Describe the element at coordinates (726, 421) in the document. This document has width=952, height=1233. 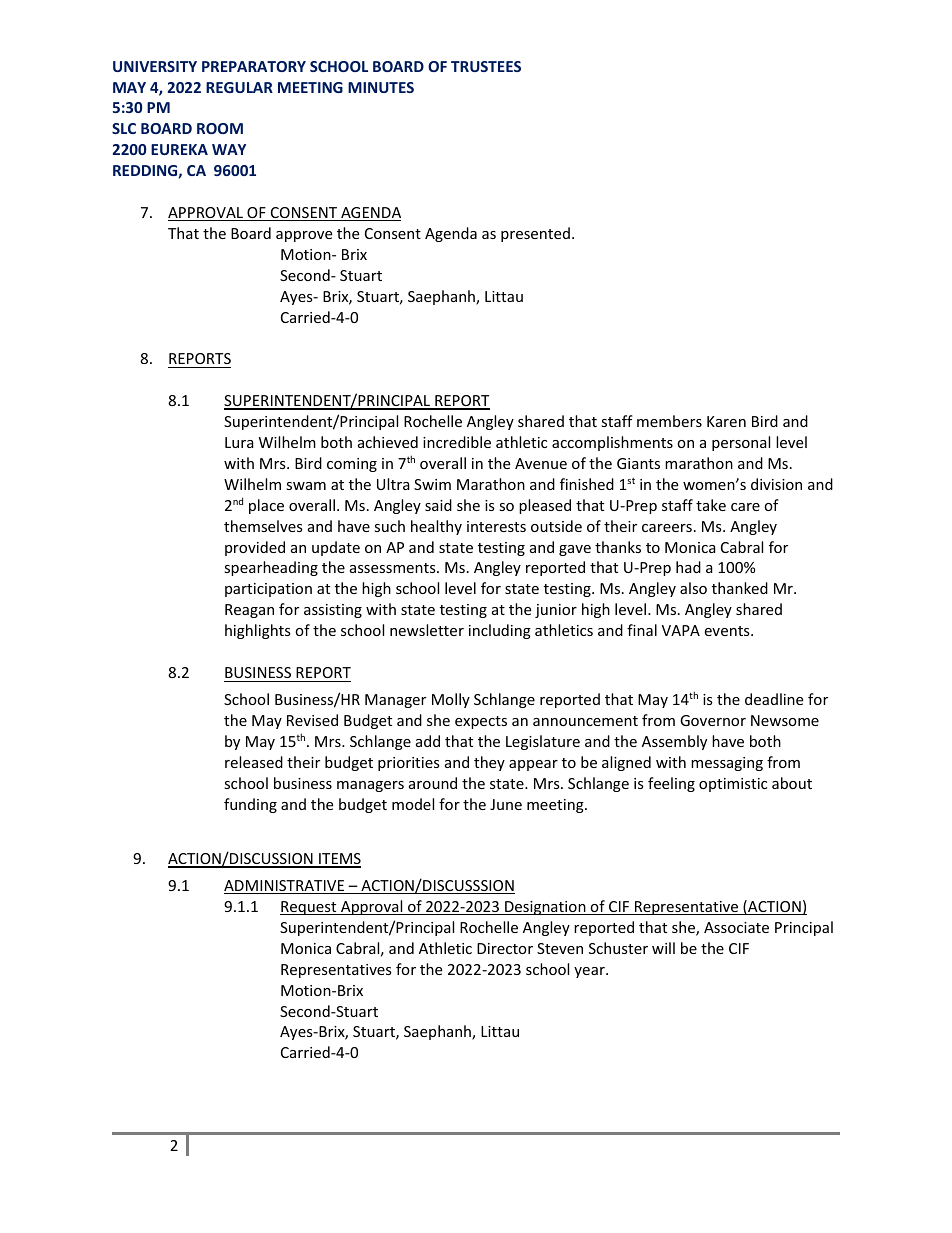
I see `Karen` at that location.
